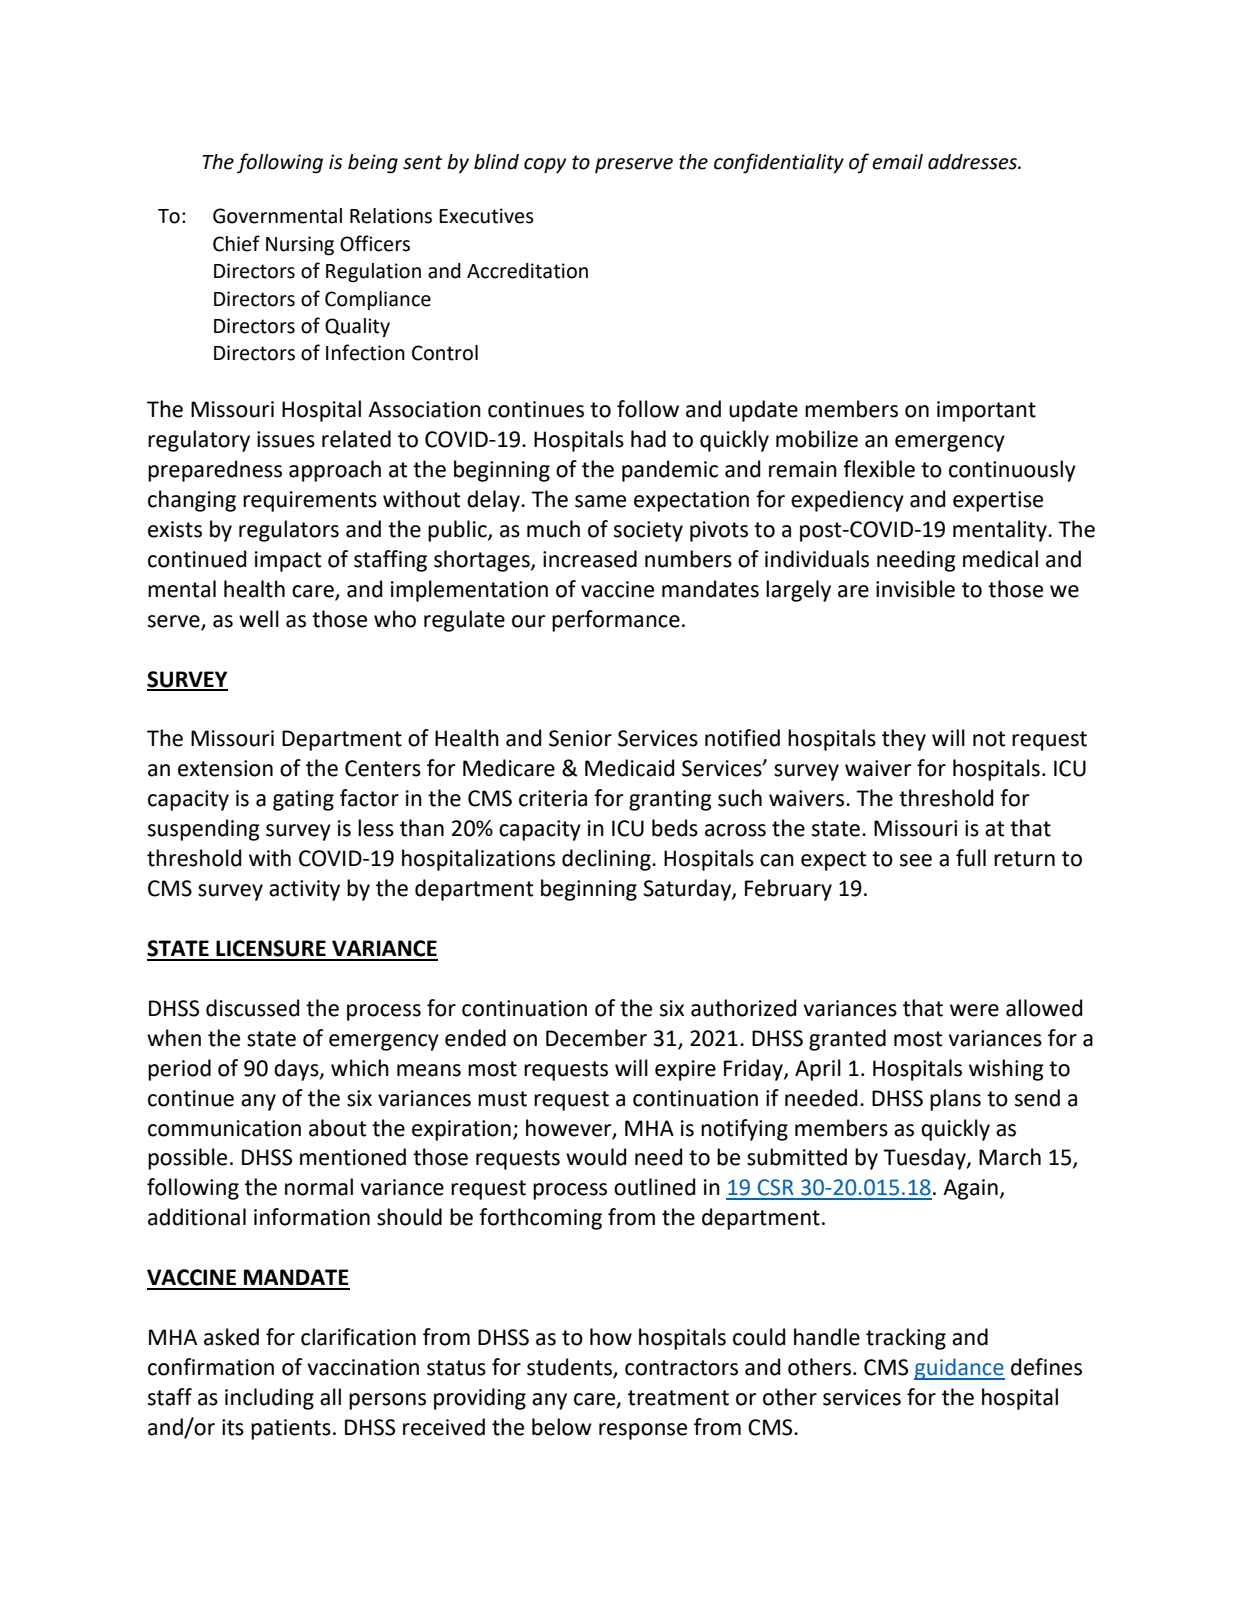 This screenshot has height=1618, width=1250. Describe the element at coordinates (596, 1038) in the screenshot. I see `December` at that location.
